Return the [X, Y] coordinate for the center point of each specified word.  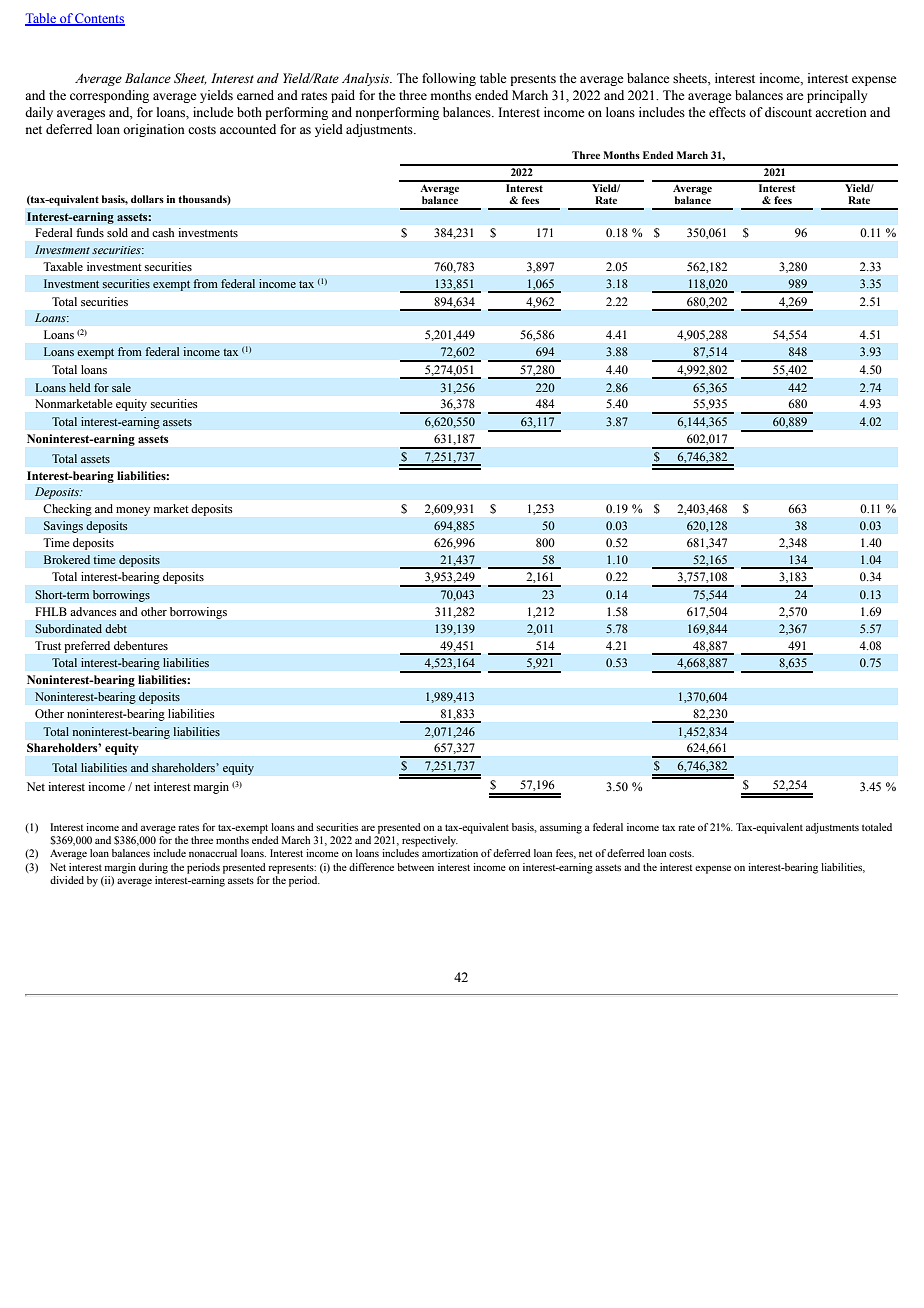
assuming [561, 828]
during [153, 868]
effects [727, 112]
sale [121, 387]
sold [117, 232]
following [449, 79]
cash [163, 232]
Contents [99, 19]
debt [116, 628]
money [133, 511]
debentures [141, 645]
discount [788, 112]
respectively [430, 841]
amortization [450, 853]
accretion [841, 112]
